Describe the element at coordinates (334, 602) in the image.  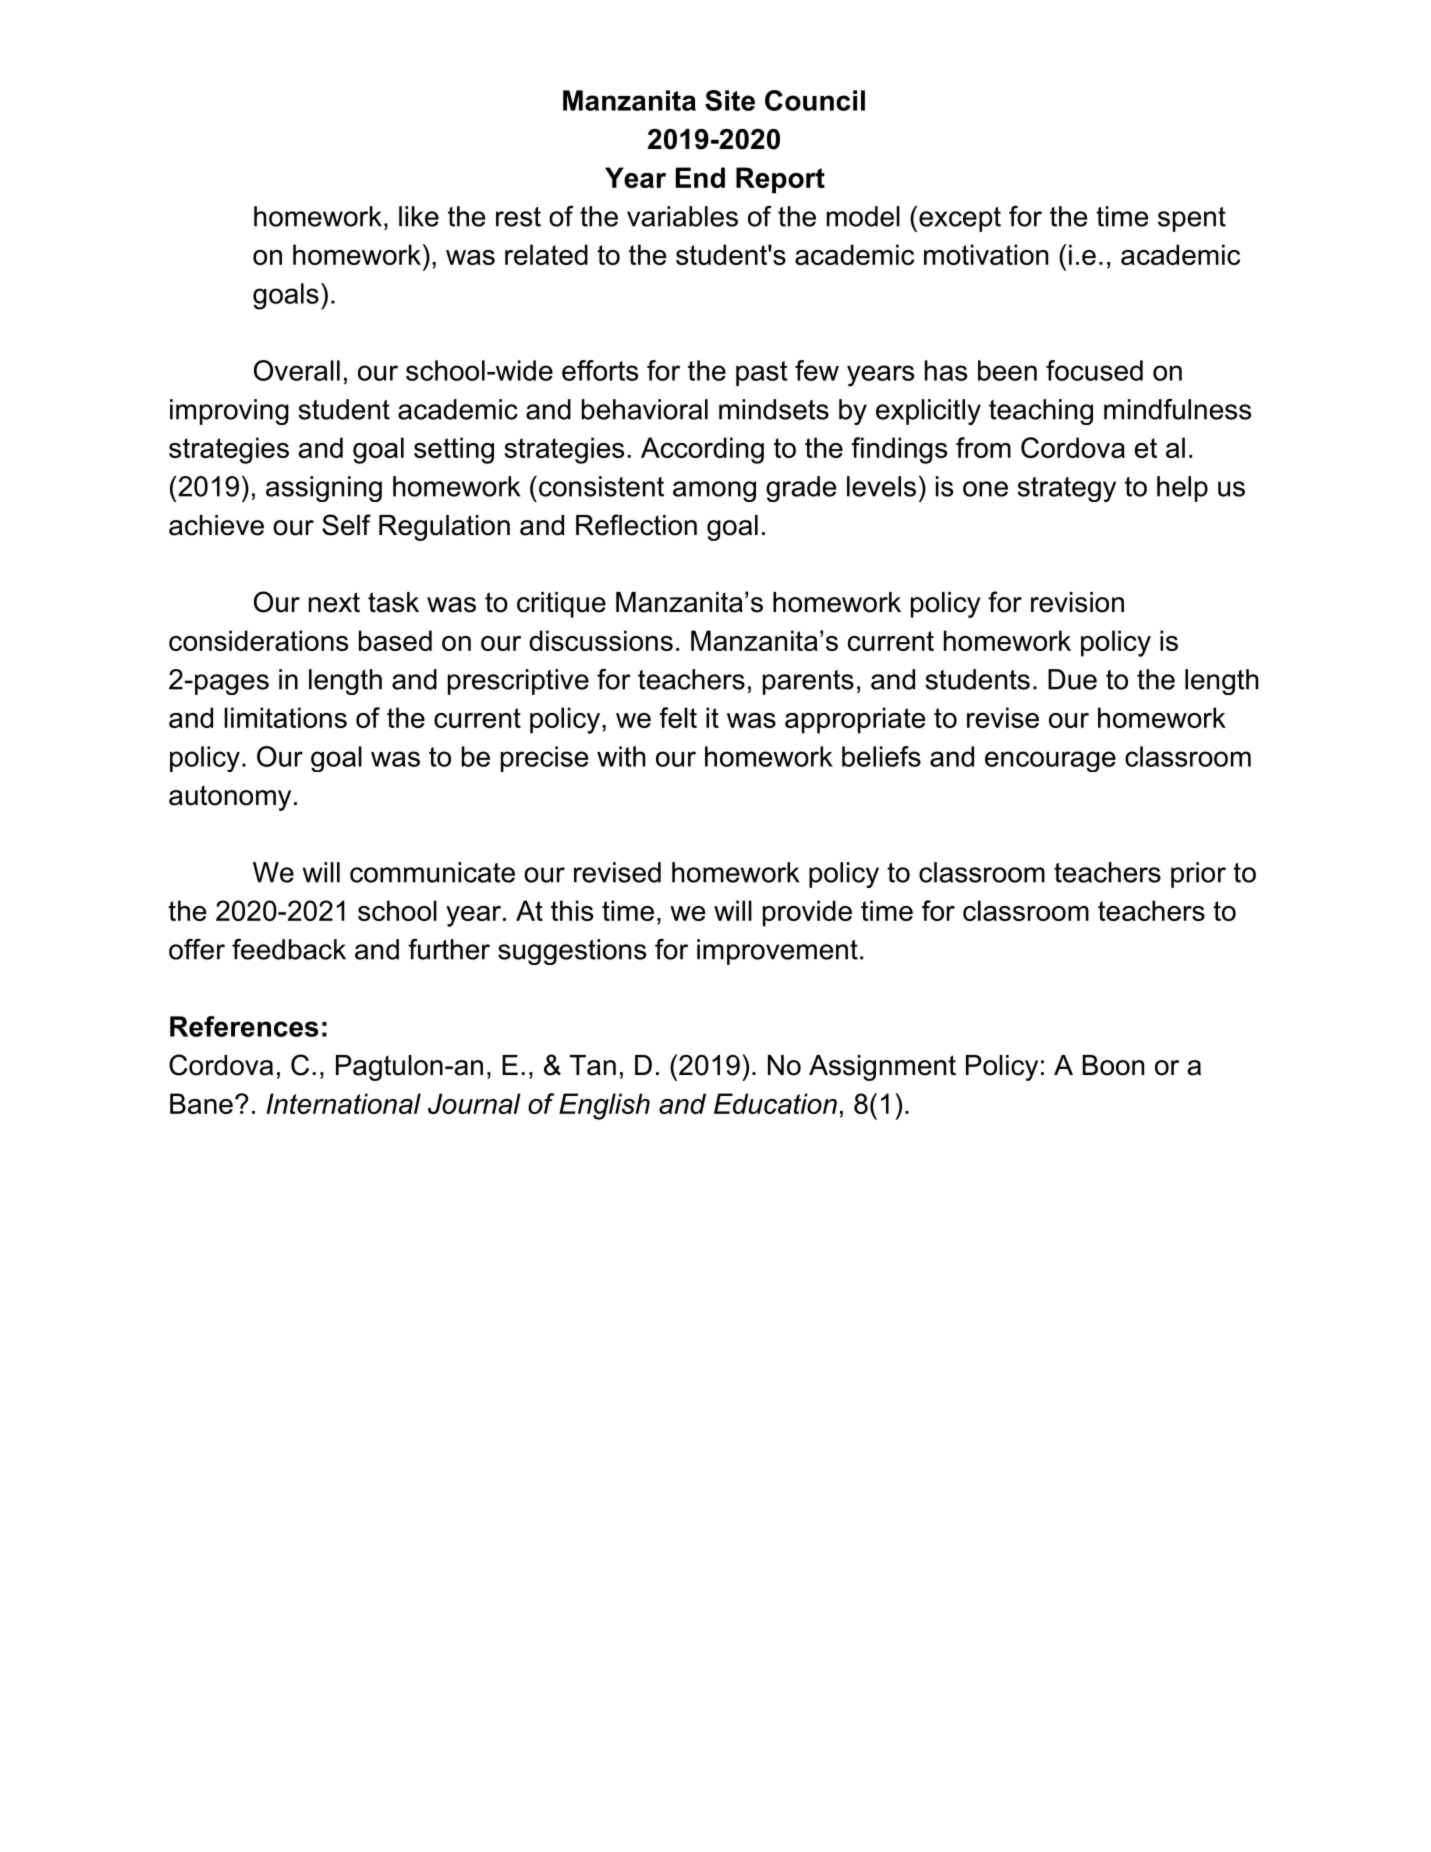
I see `next` at that location.
